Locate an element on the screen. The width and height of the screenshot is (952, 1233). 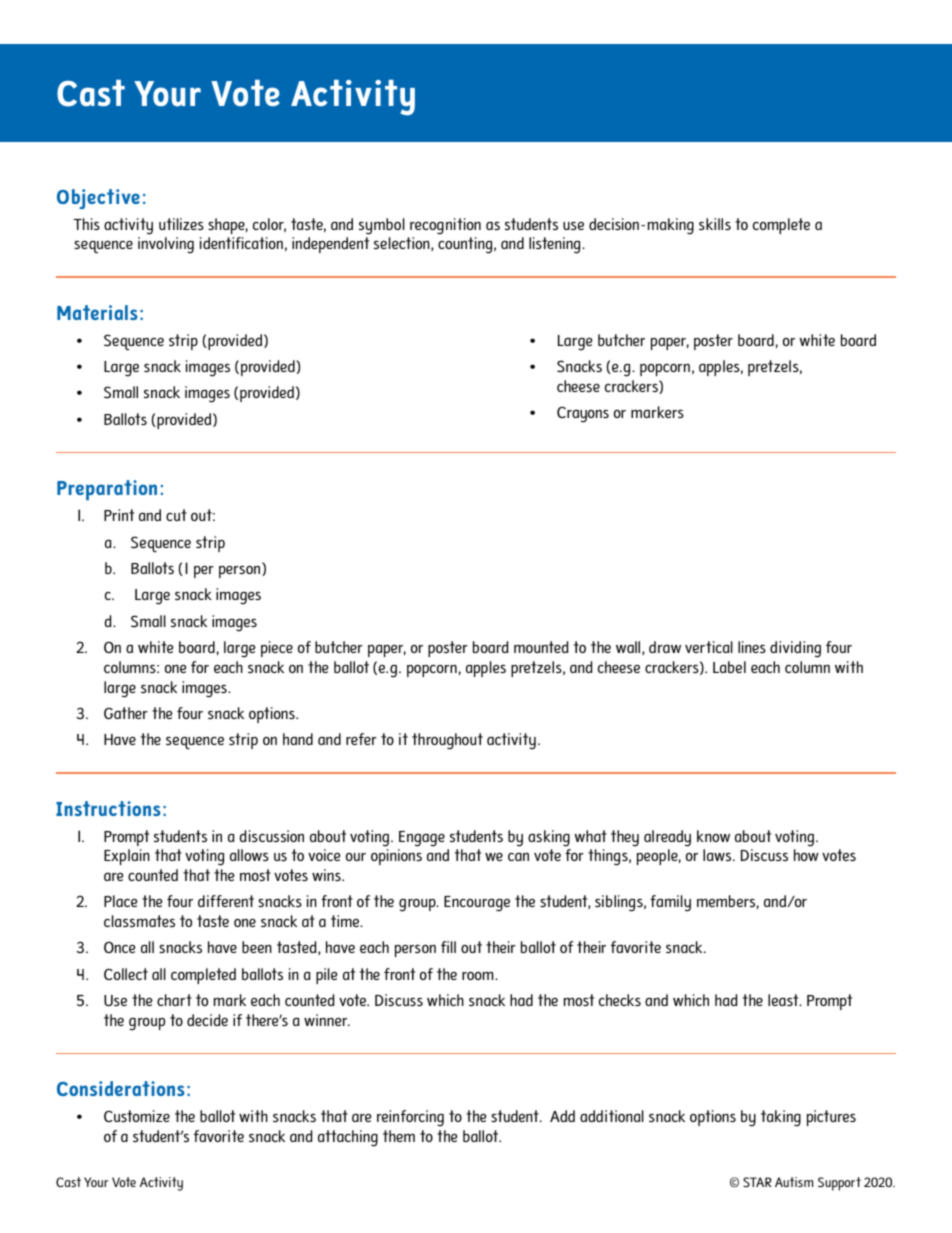
Instructions is located at coordinates (108, 808).
